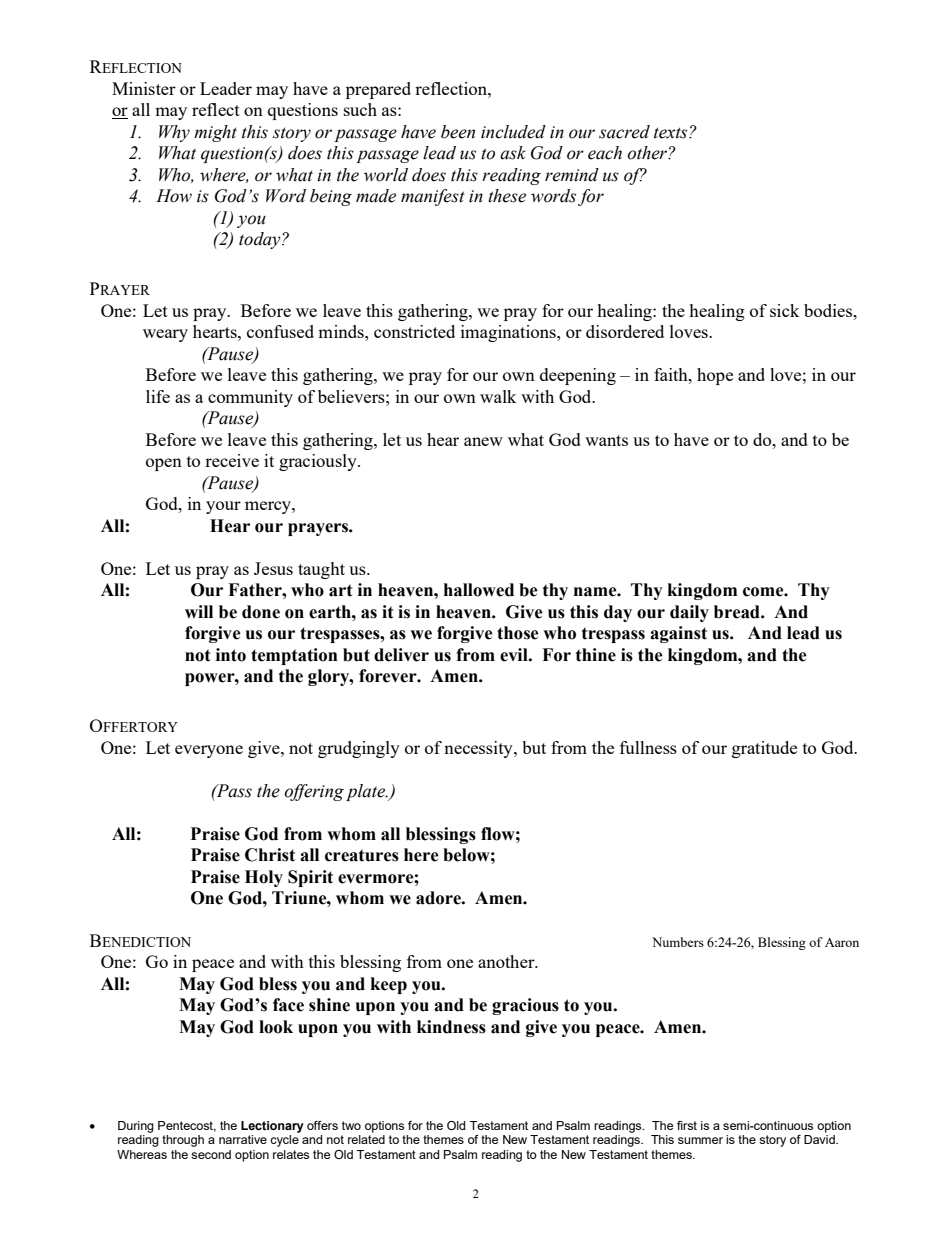 The image size is (952, 1233). I want to click on daily, so click(689, 613).
